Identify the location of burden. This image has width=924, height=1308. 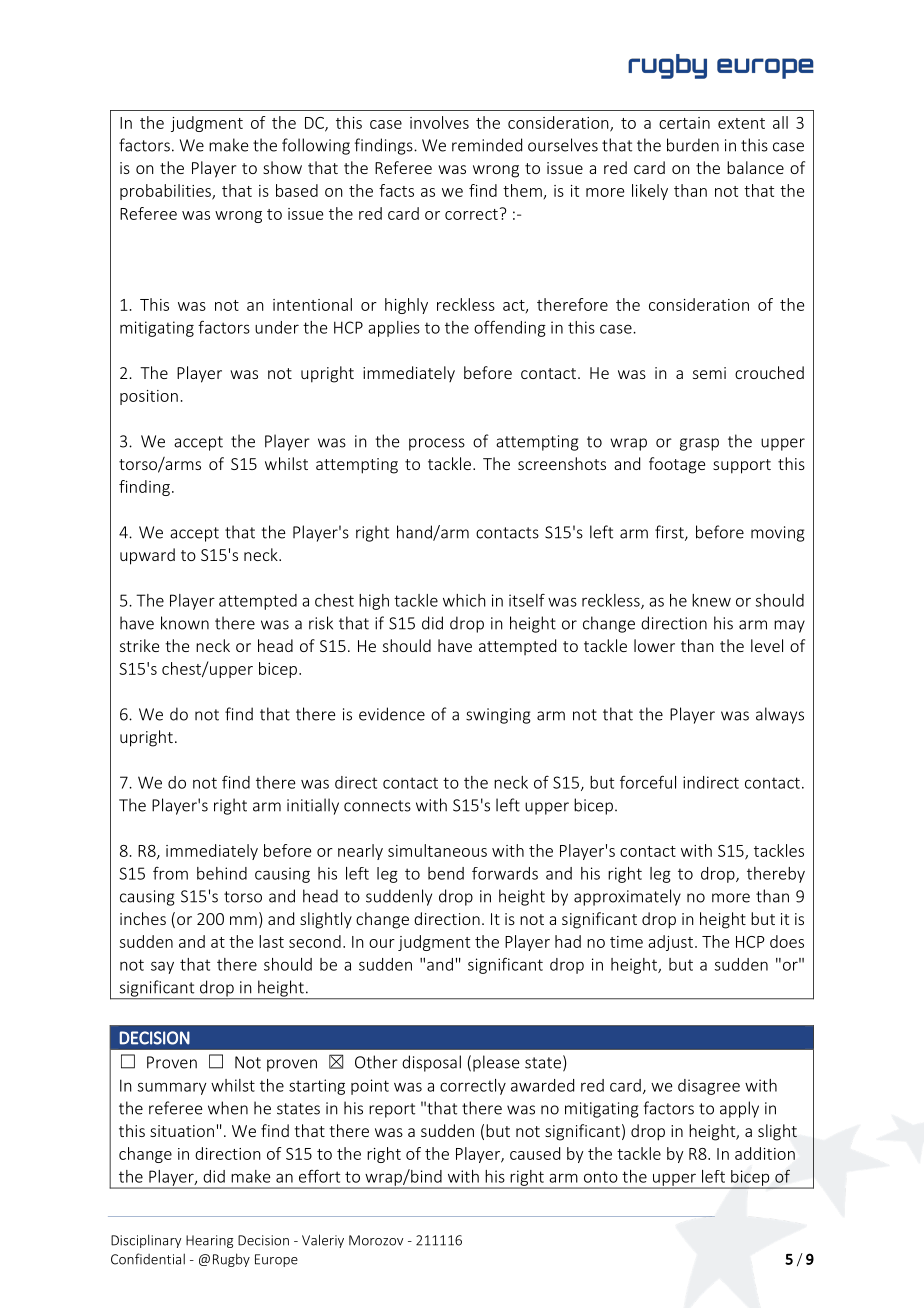
(693, 145).
